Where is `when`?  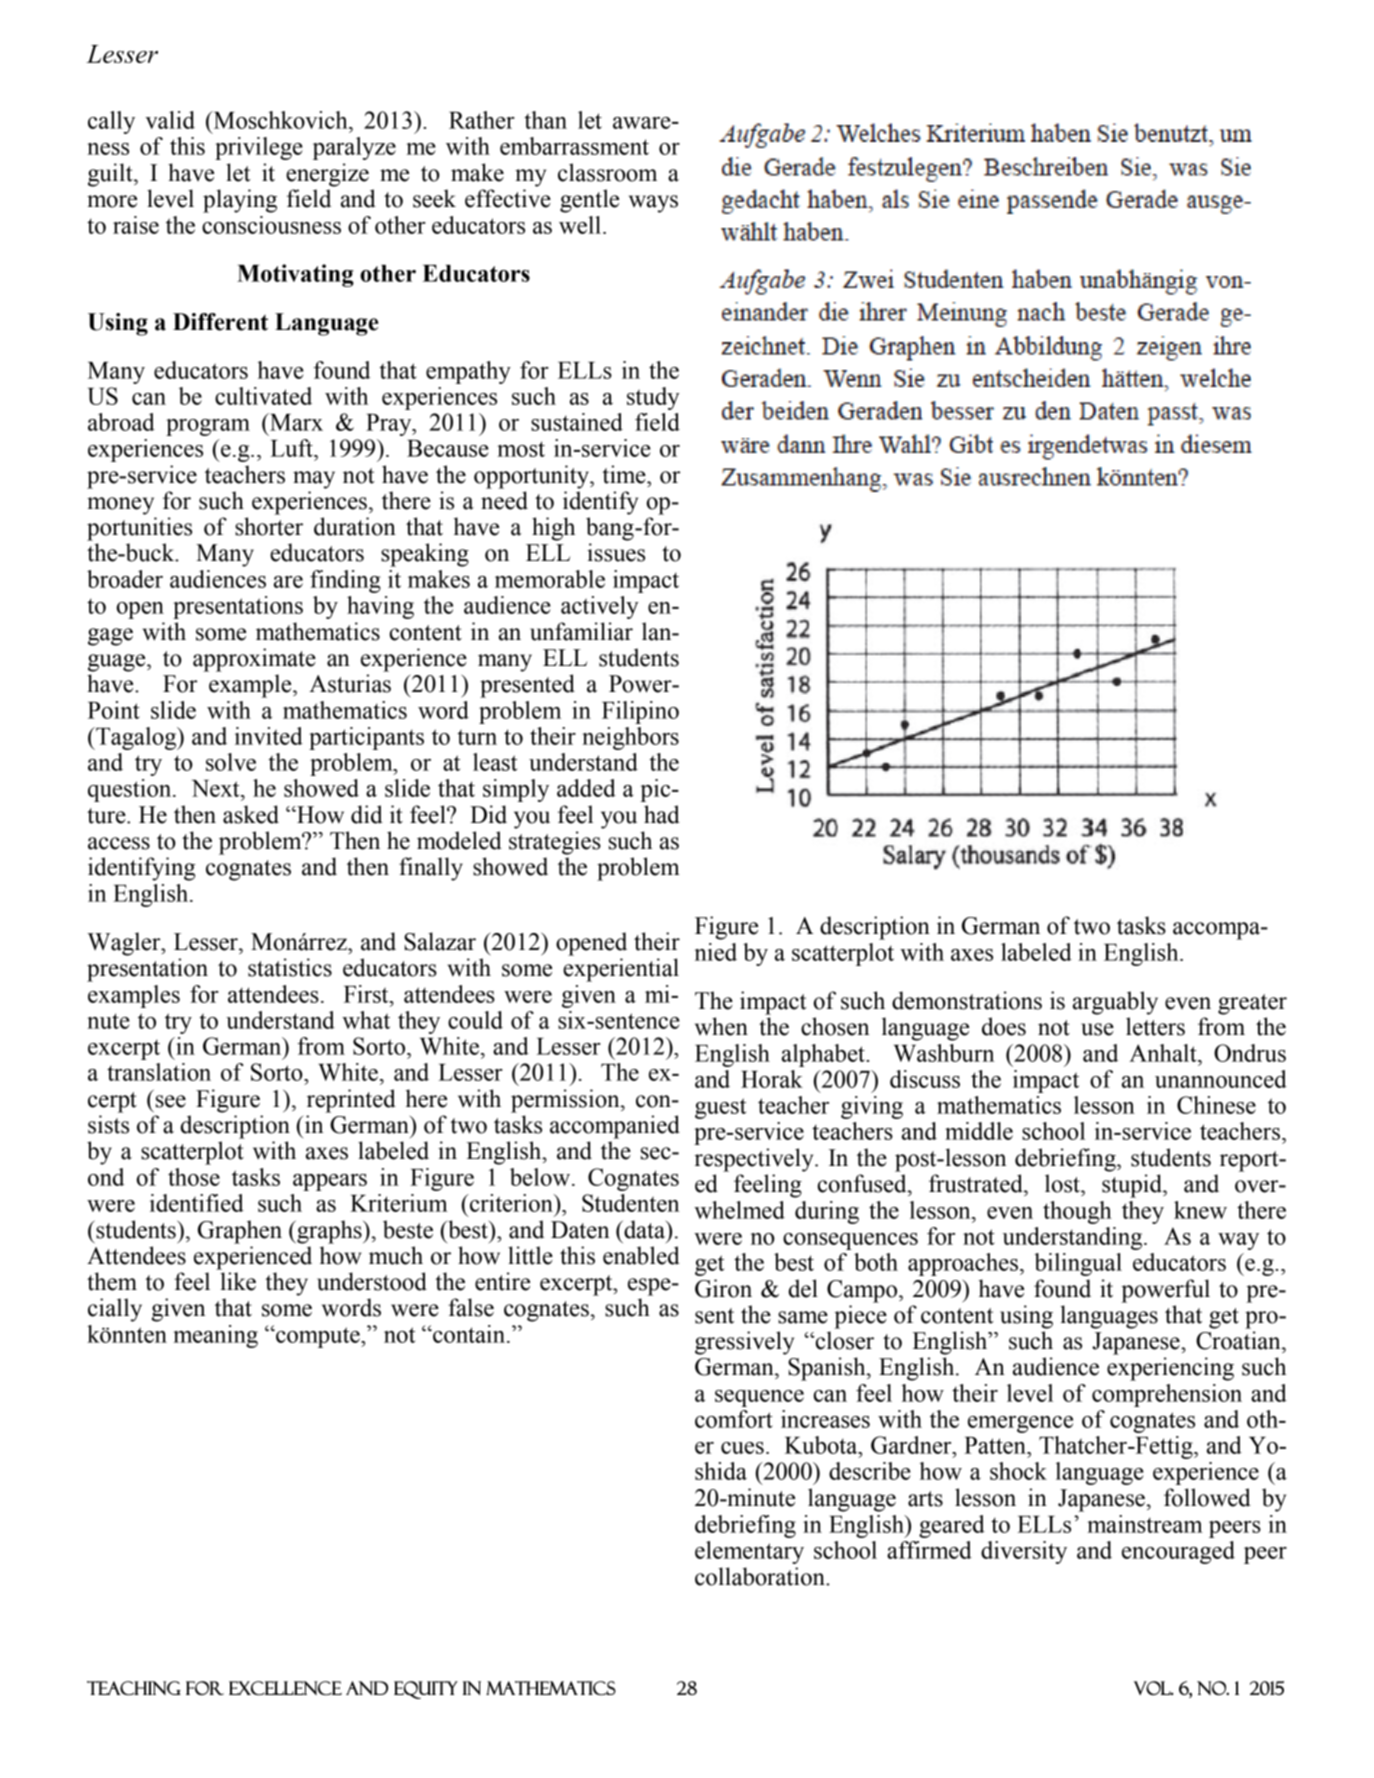
when is located at coordinates (721, 1026).
